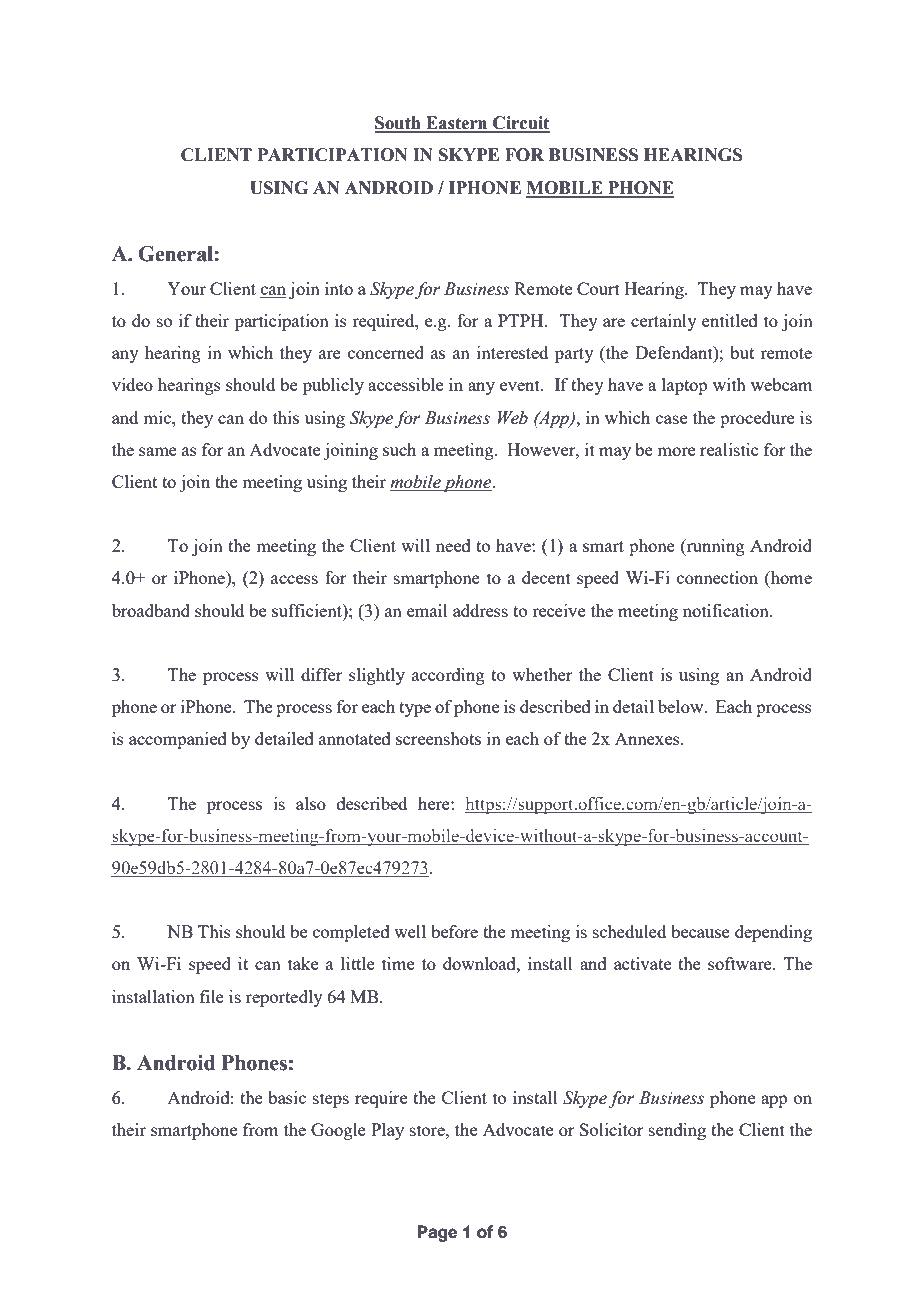 The image size is (924, 1308). What do you see at coordinates (287, 1097) in the document?
I see `basic` at bounding box center [287, 1097].
